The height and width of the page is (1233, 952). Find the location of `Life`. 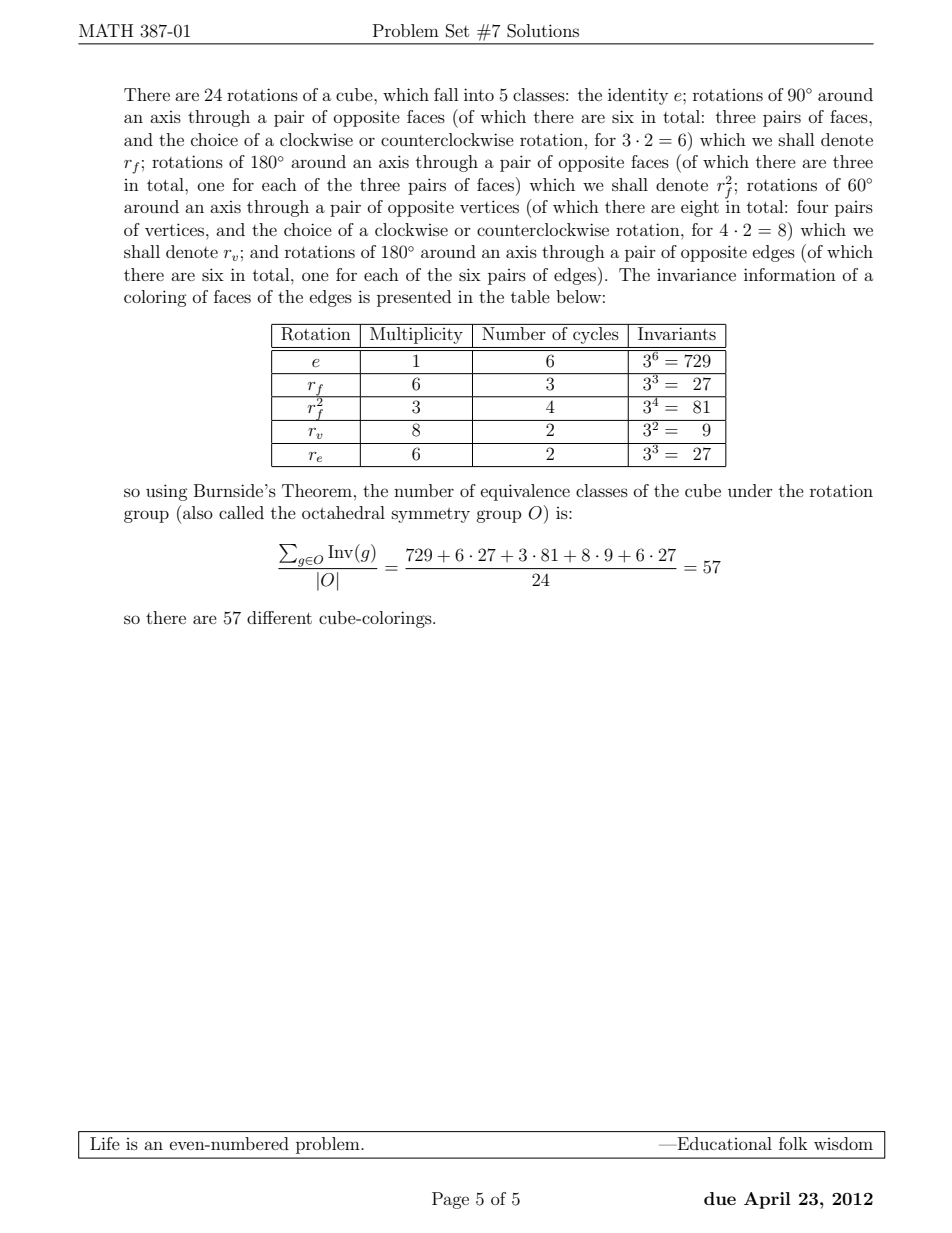

Life is located at coordinates (105, 1143).
